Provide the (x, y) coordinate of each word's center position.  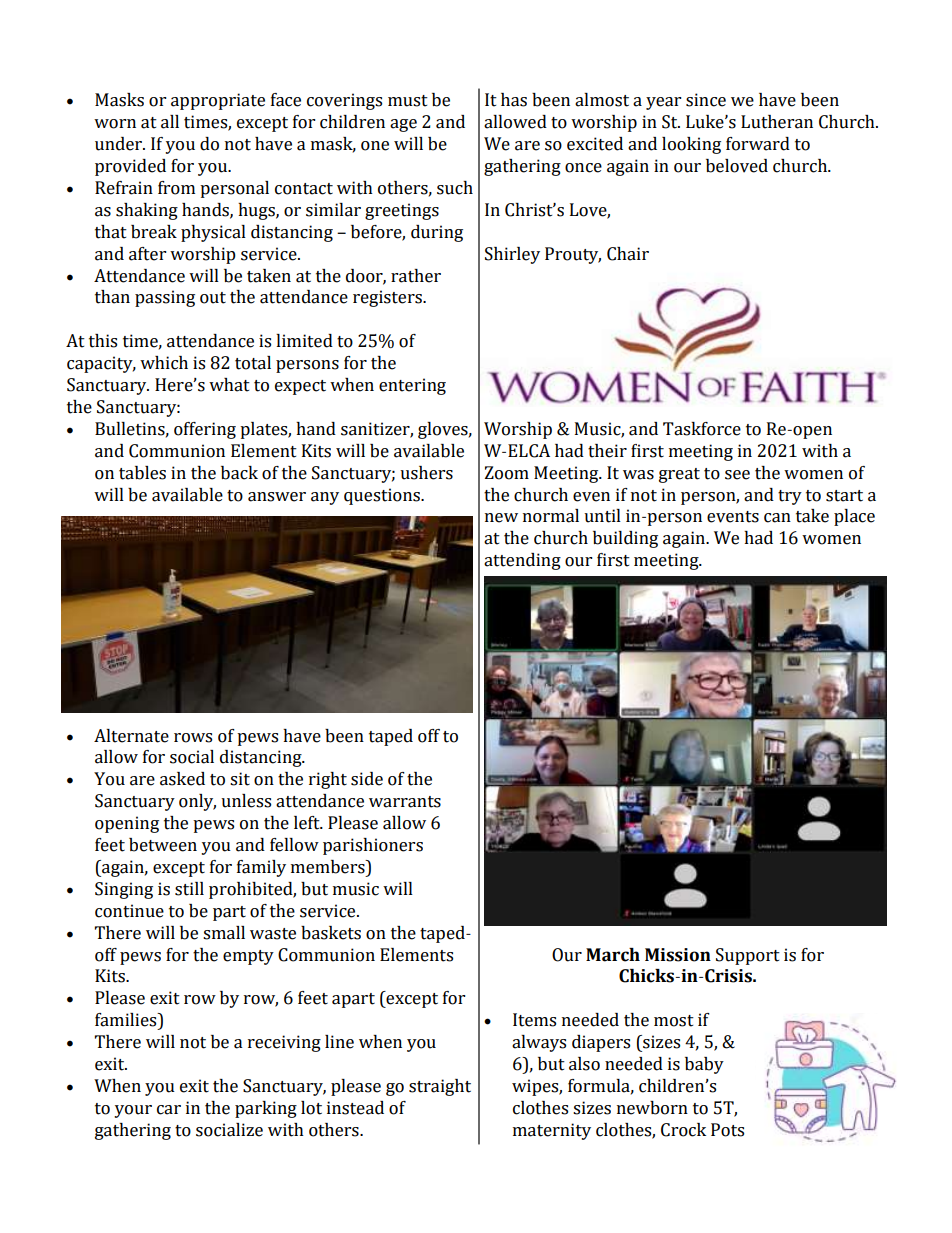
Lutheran (777, 122)
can (777, 518)
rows (193, 738)
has (514, 100)
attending (522, 561)
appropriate (218, 101)
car (169, 1110)
